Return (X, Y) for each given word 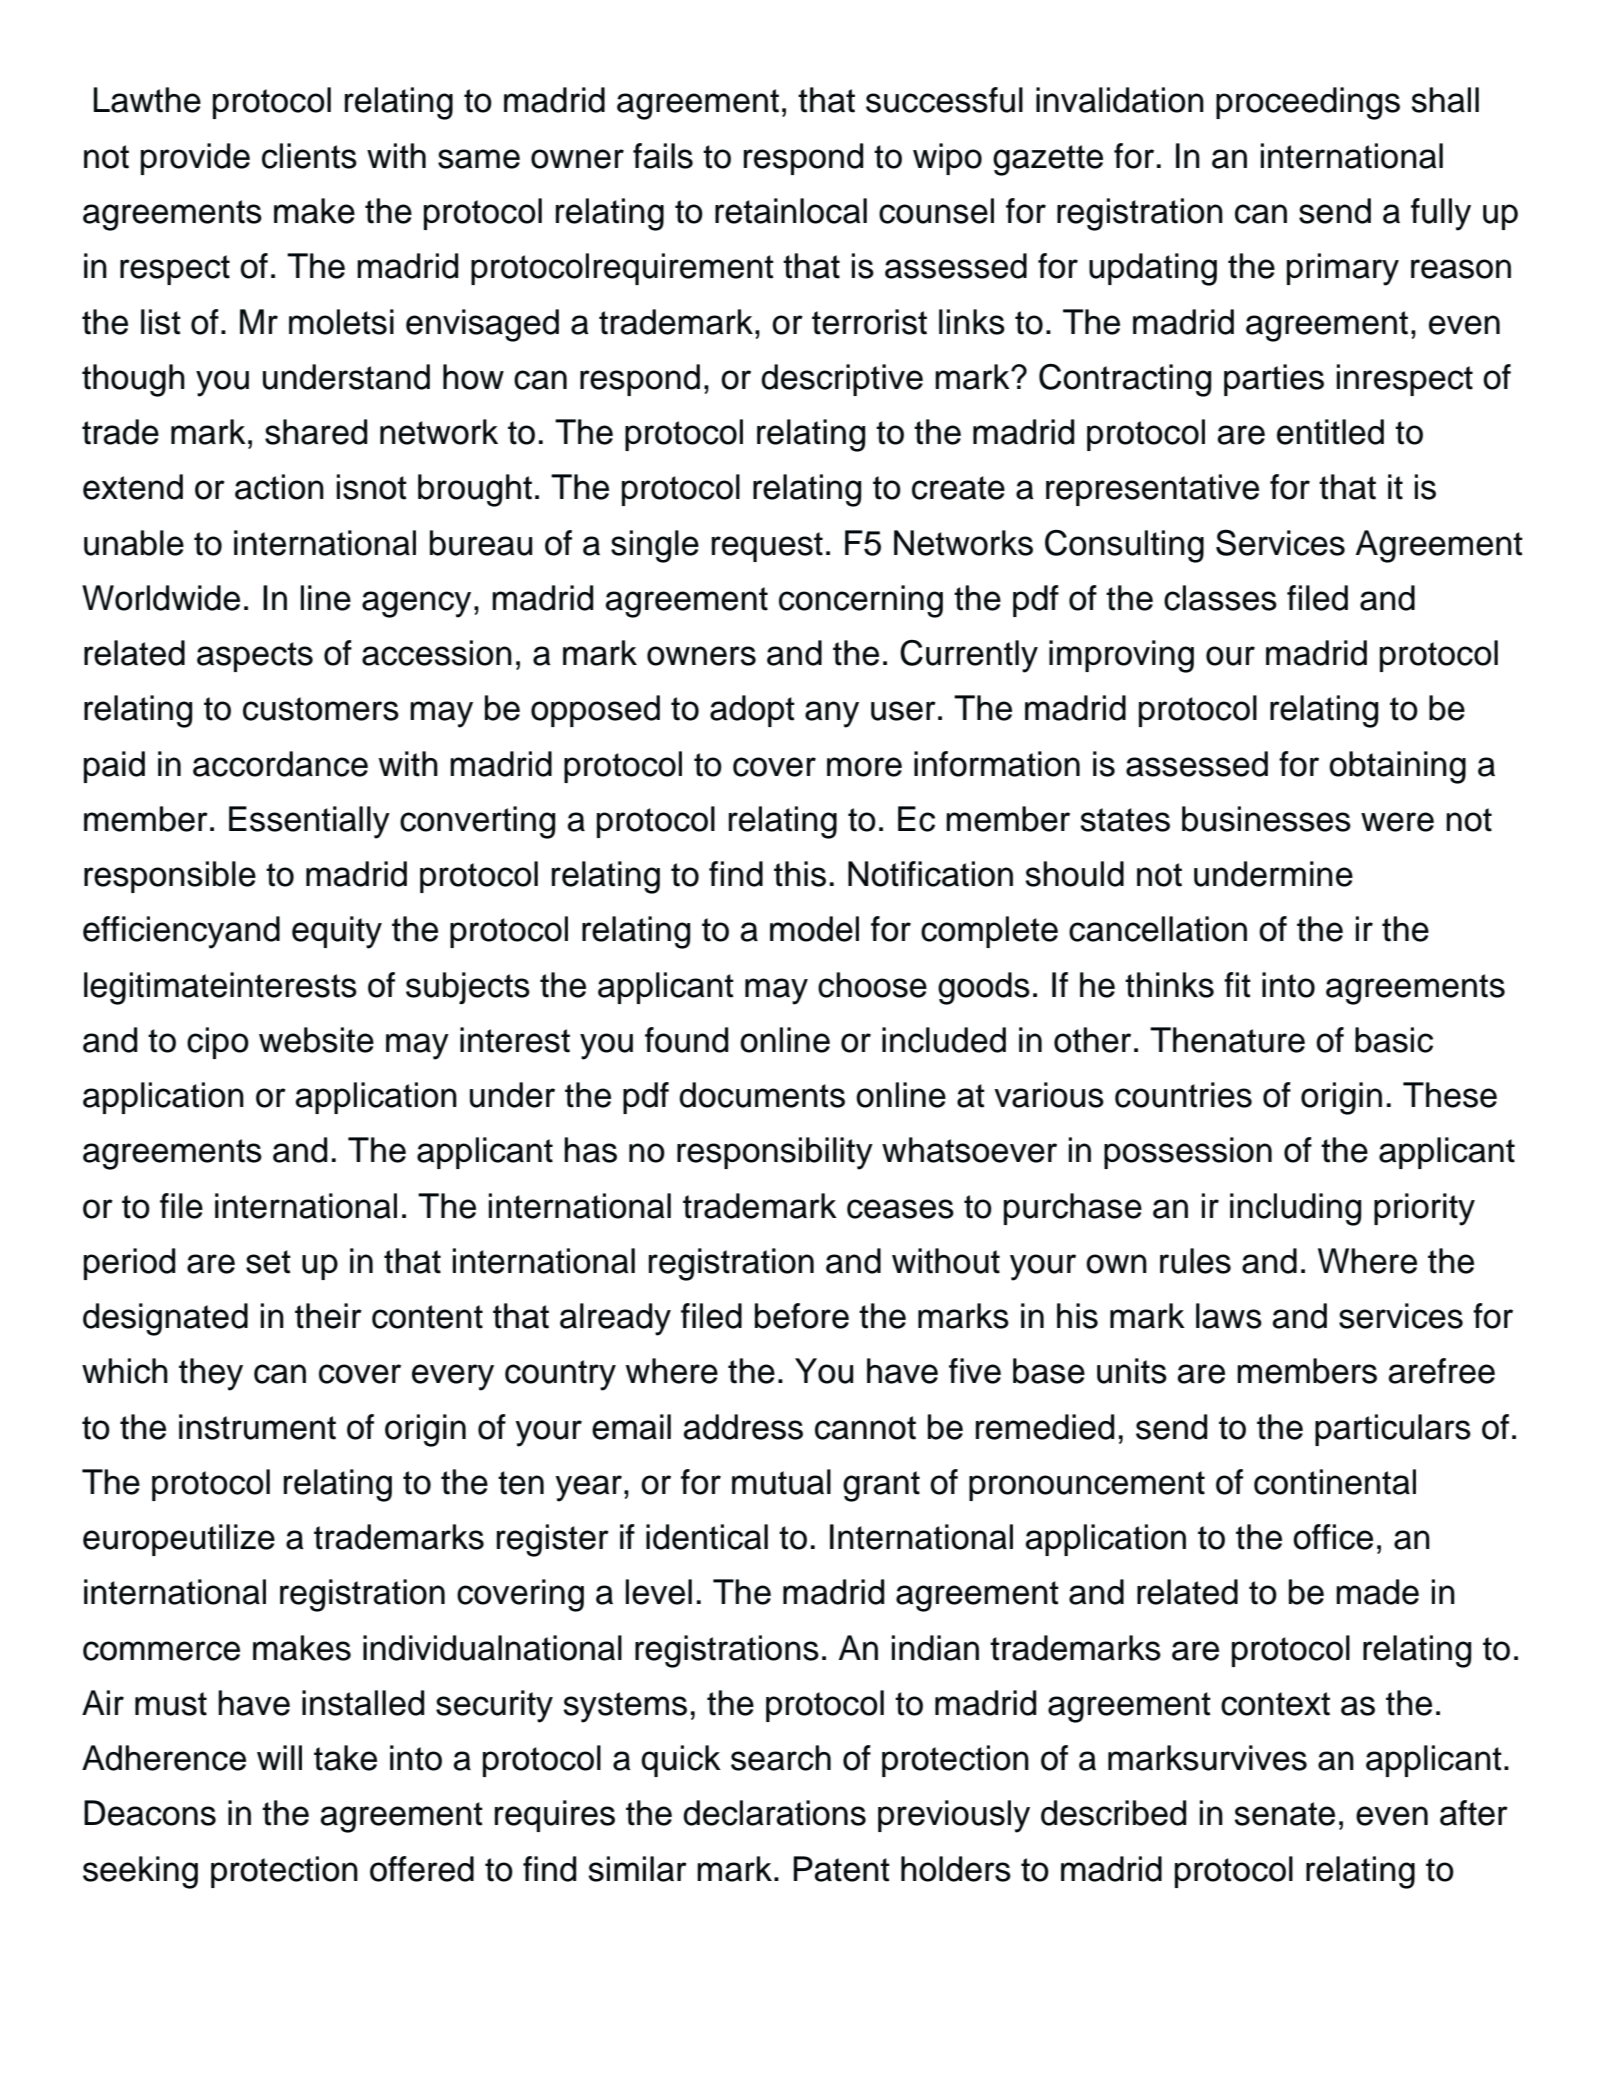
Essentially (309, 822)
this (800, 874)
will (279, 1757)
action (279, 487)
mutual (781, 1482)
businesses (1266, 819)
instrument (257, 1427)
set (268, 1262)
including (1295, 1209)
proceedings (1308, 103)
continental (1335, 1482)
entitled (1330, 432)
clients (309, 156)
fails (663, 156)
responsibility (775, 1153)
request (767, 547)
